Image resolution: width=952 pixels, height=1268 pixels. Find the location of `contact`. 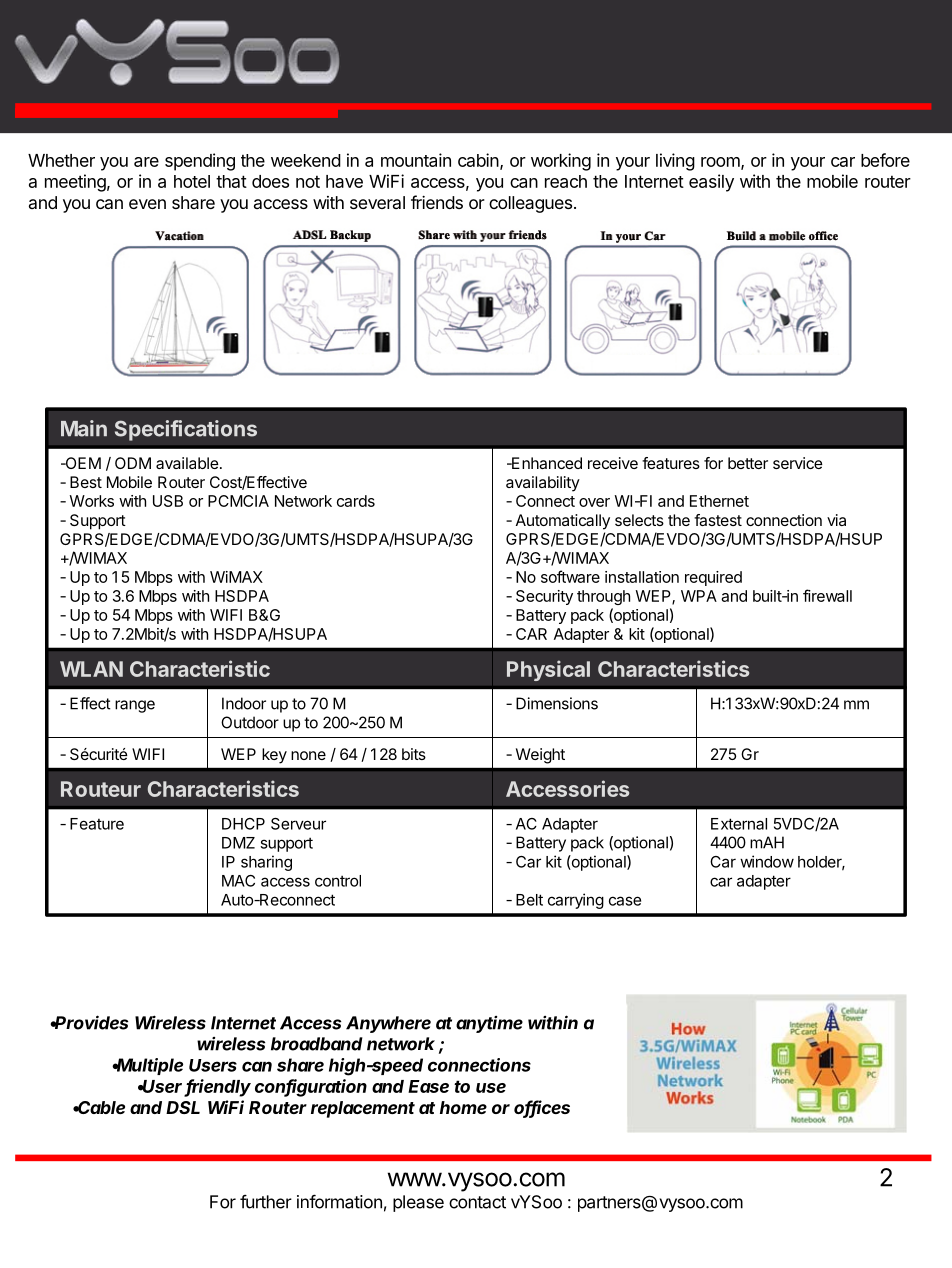

contact is located at coordinates (477, 1202).
